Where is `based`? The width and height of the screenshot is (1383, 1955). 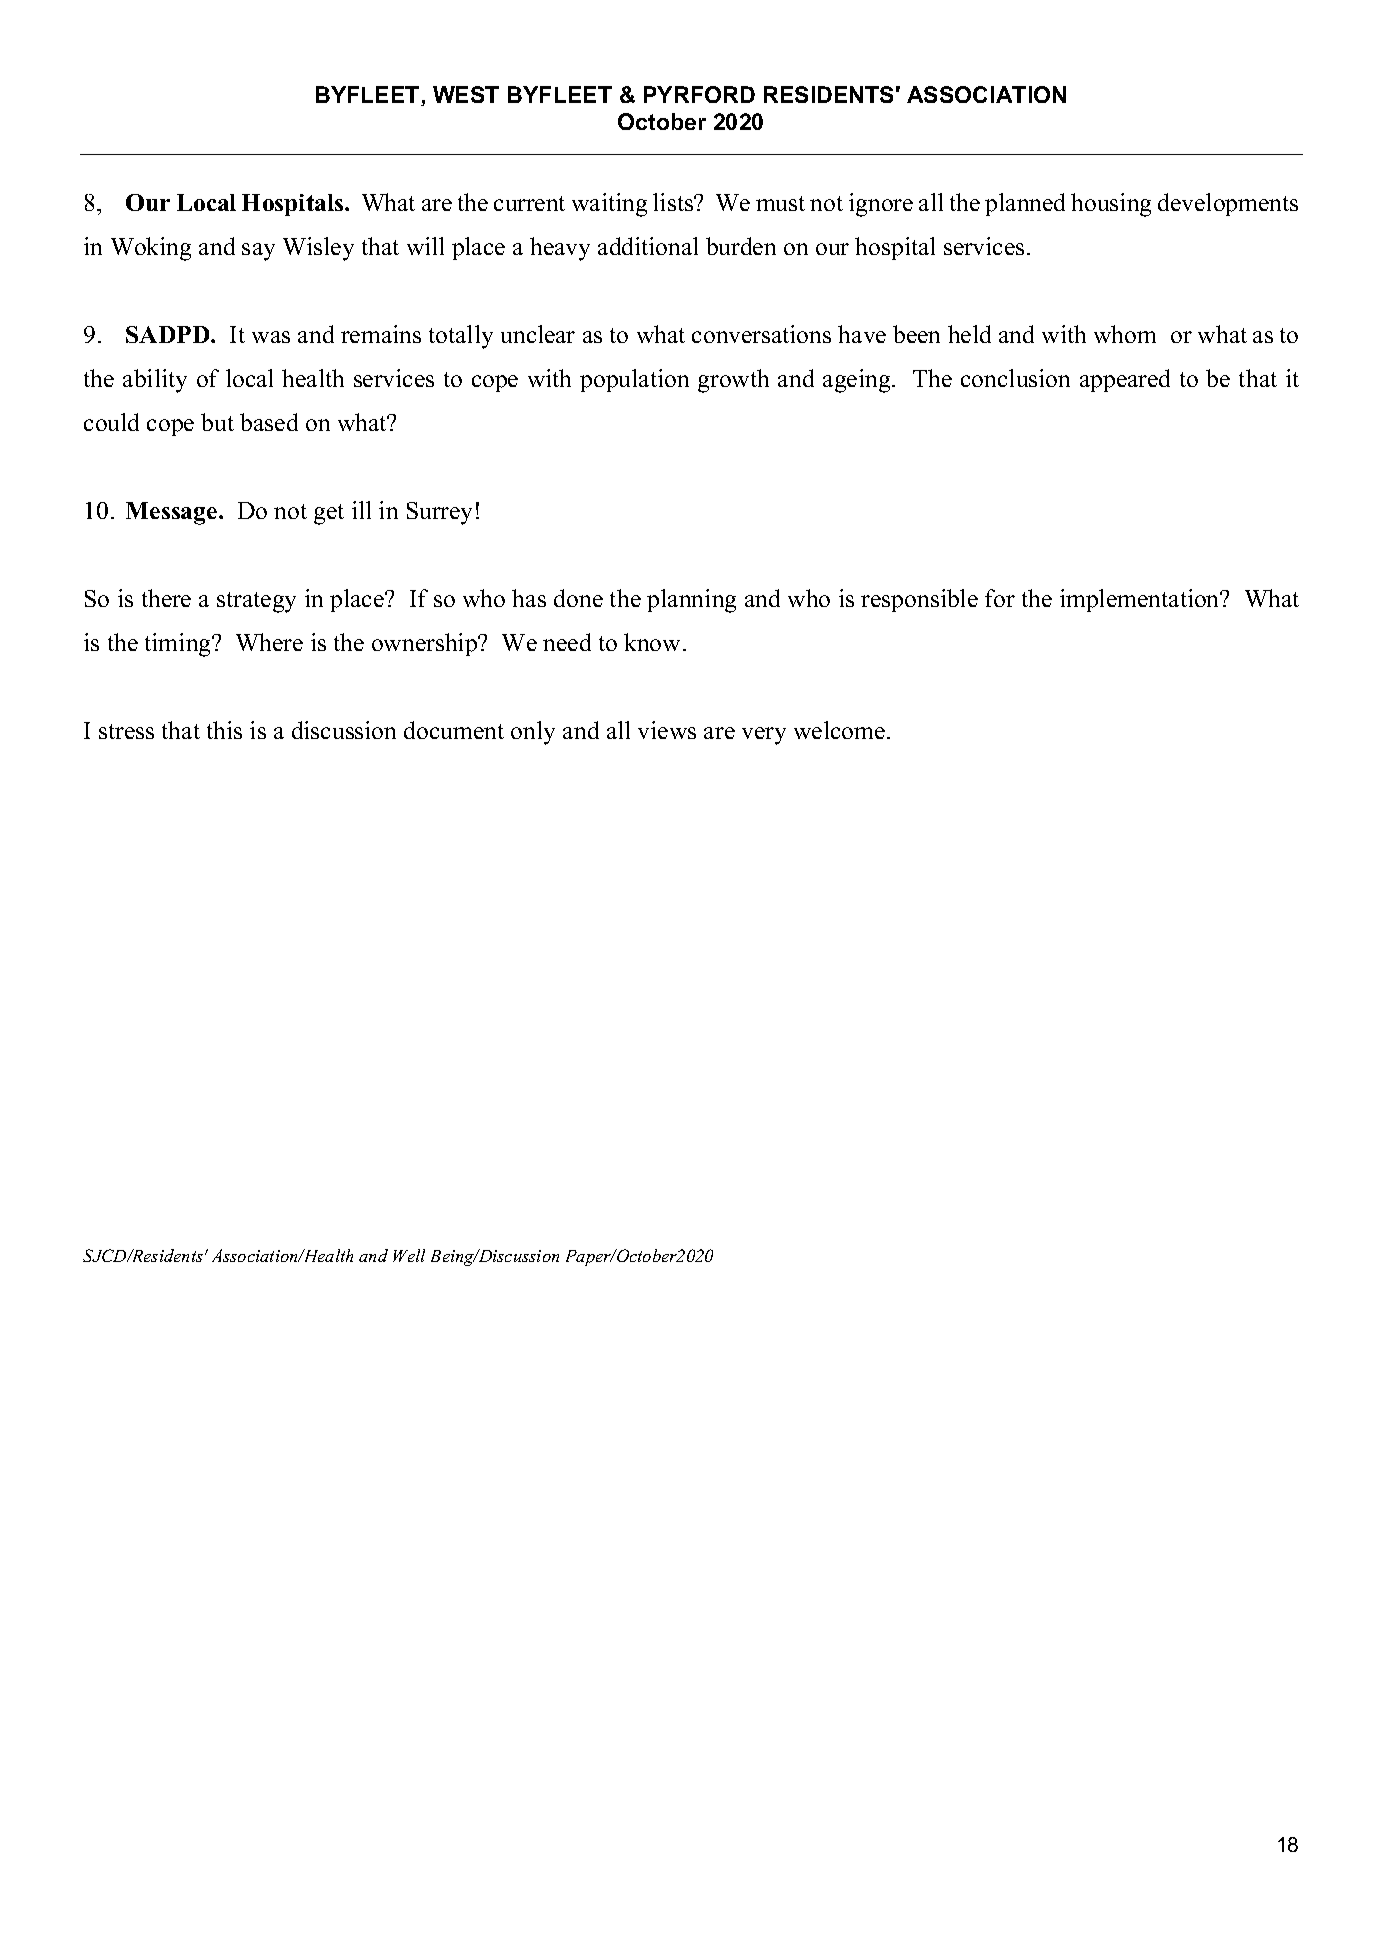 based is located at coordinates (269, 422).
